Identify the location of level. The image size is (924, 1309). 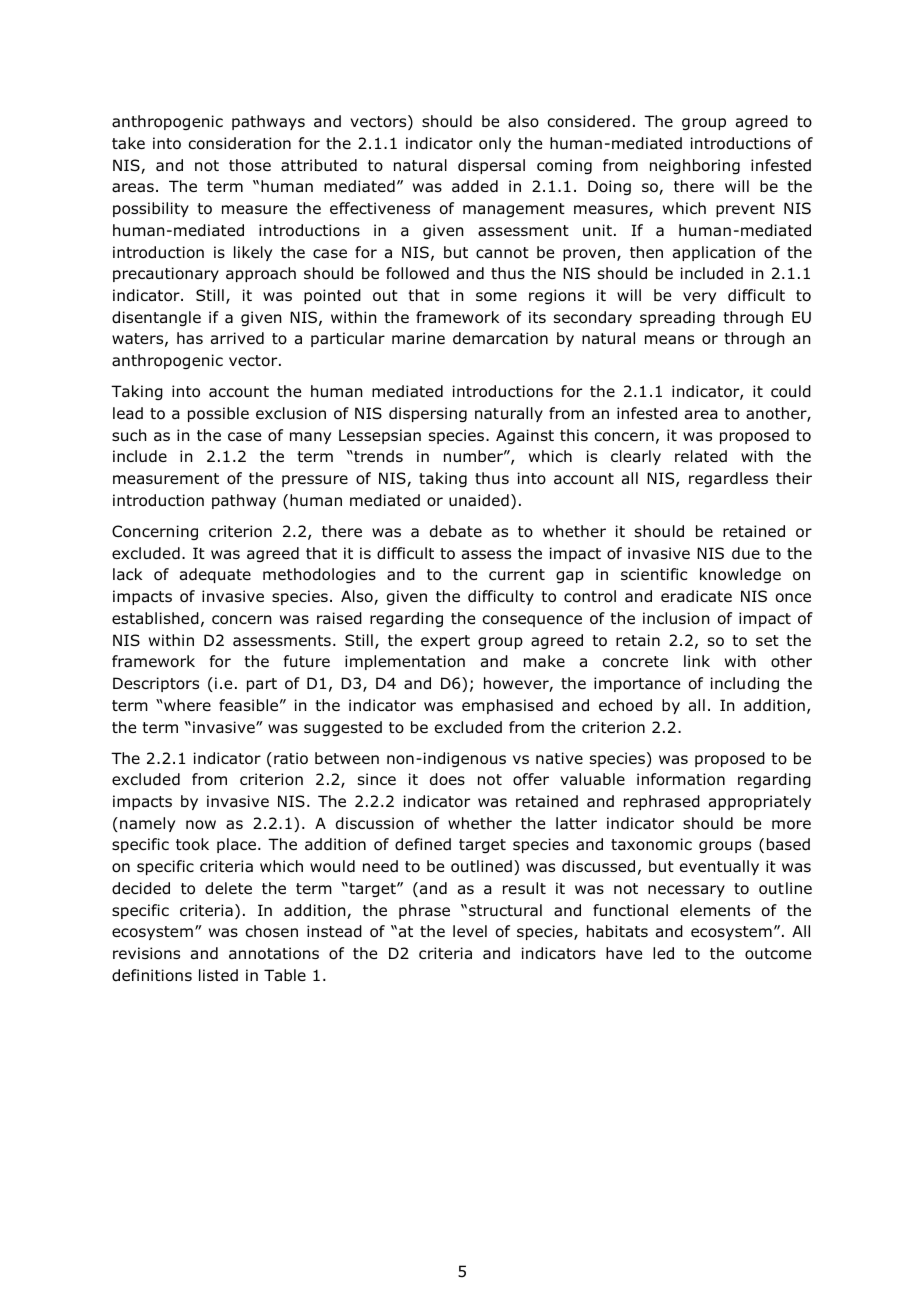
(470, 931).
